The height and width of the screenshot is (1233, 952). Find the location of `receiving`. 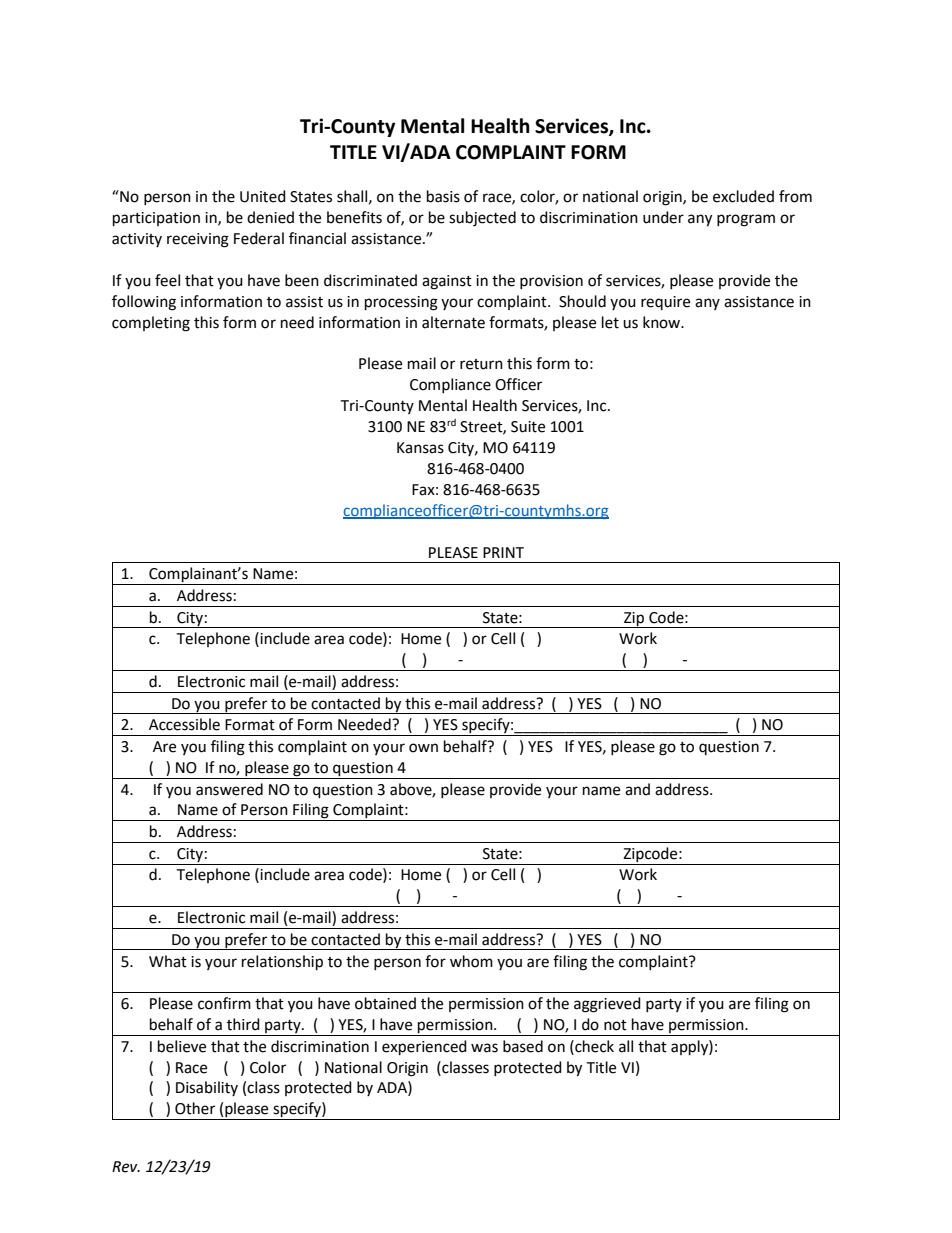

receiving is located at coordinates (198, 240).
